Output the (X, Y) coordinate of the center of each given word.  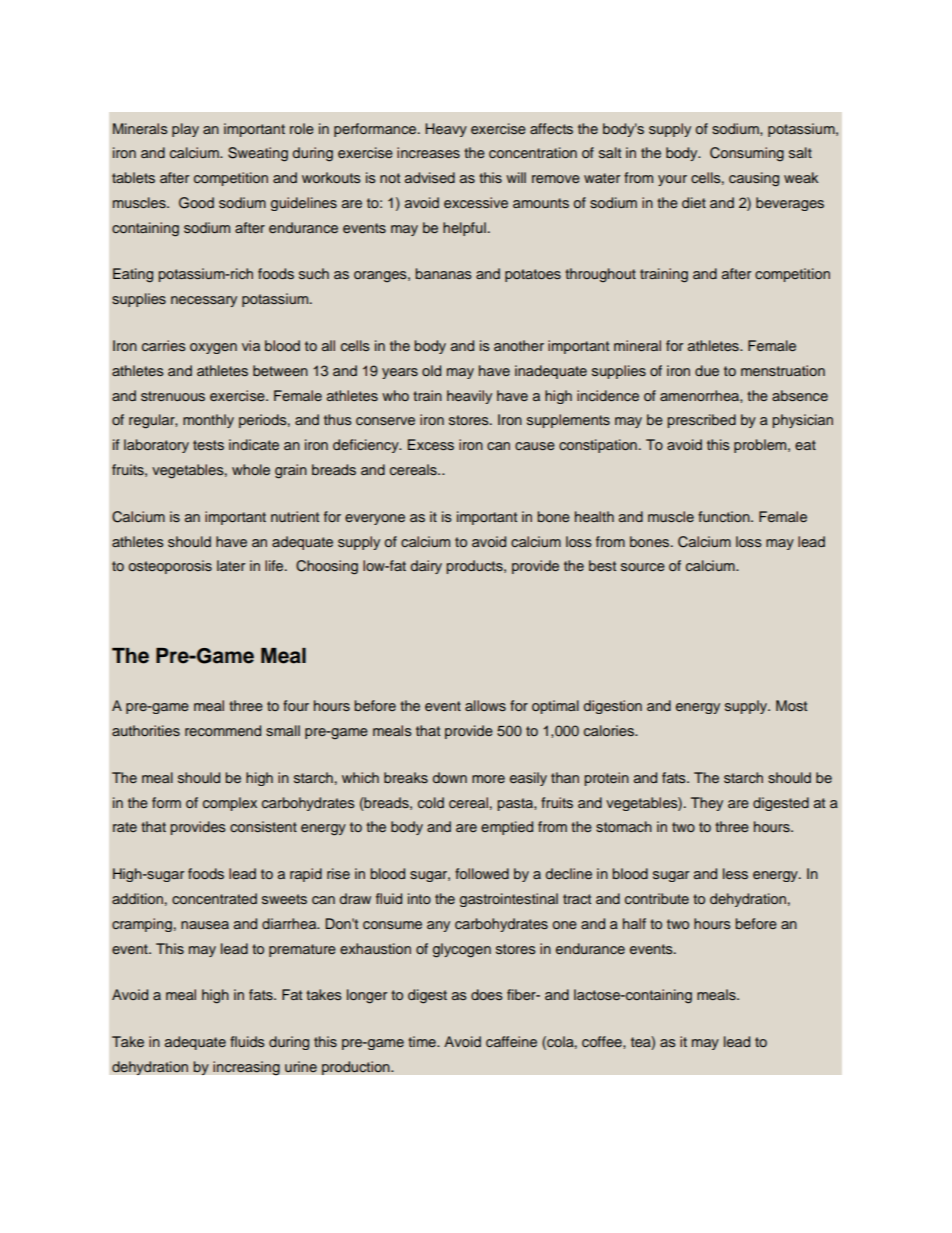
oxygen (213, 348)
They (707, 804)
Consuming (747, 154)
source (643, 567)
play (185, 130)
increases (428, 152)
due (707, 370)
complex (230, 804)
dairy (426, 567)
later (231, 565)
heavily (469, 397)
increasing (246, 1068)
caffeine (511, 1041)
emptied (507, 828)
